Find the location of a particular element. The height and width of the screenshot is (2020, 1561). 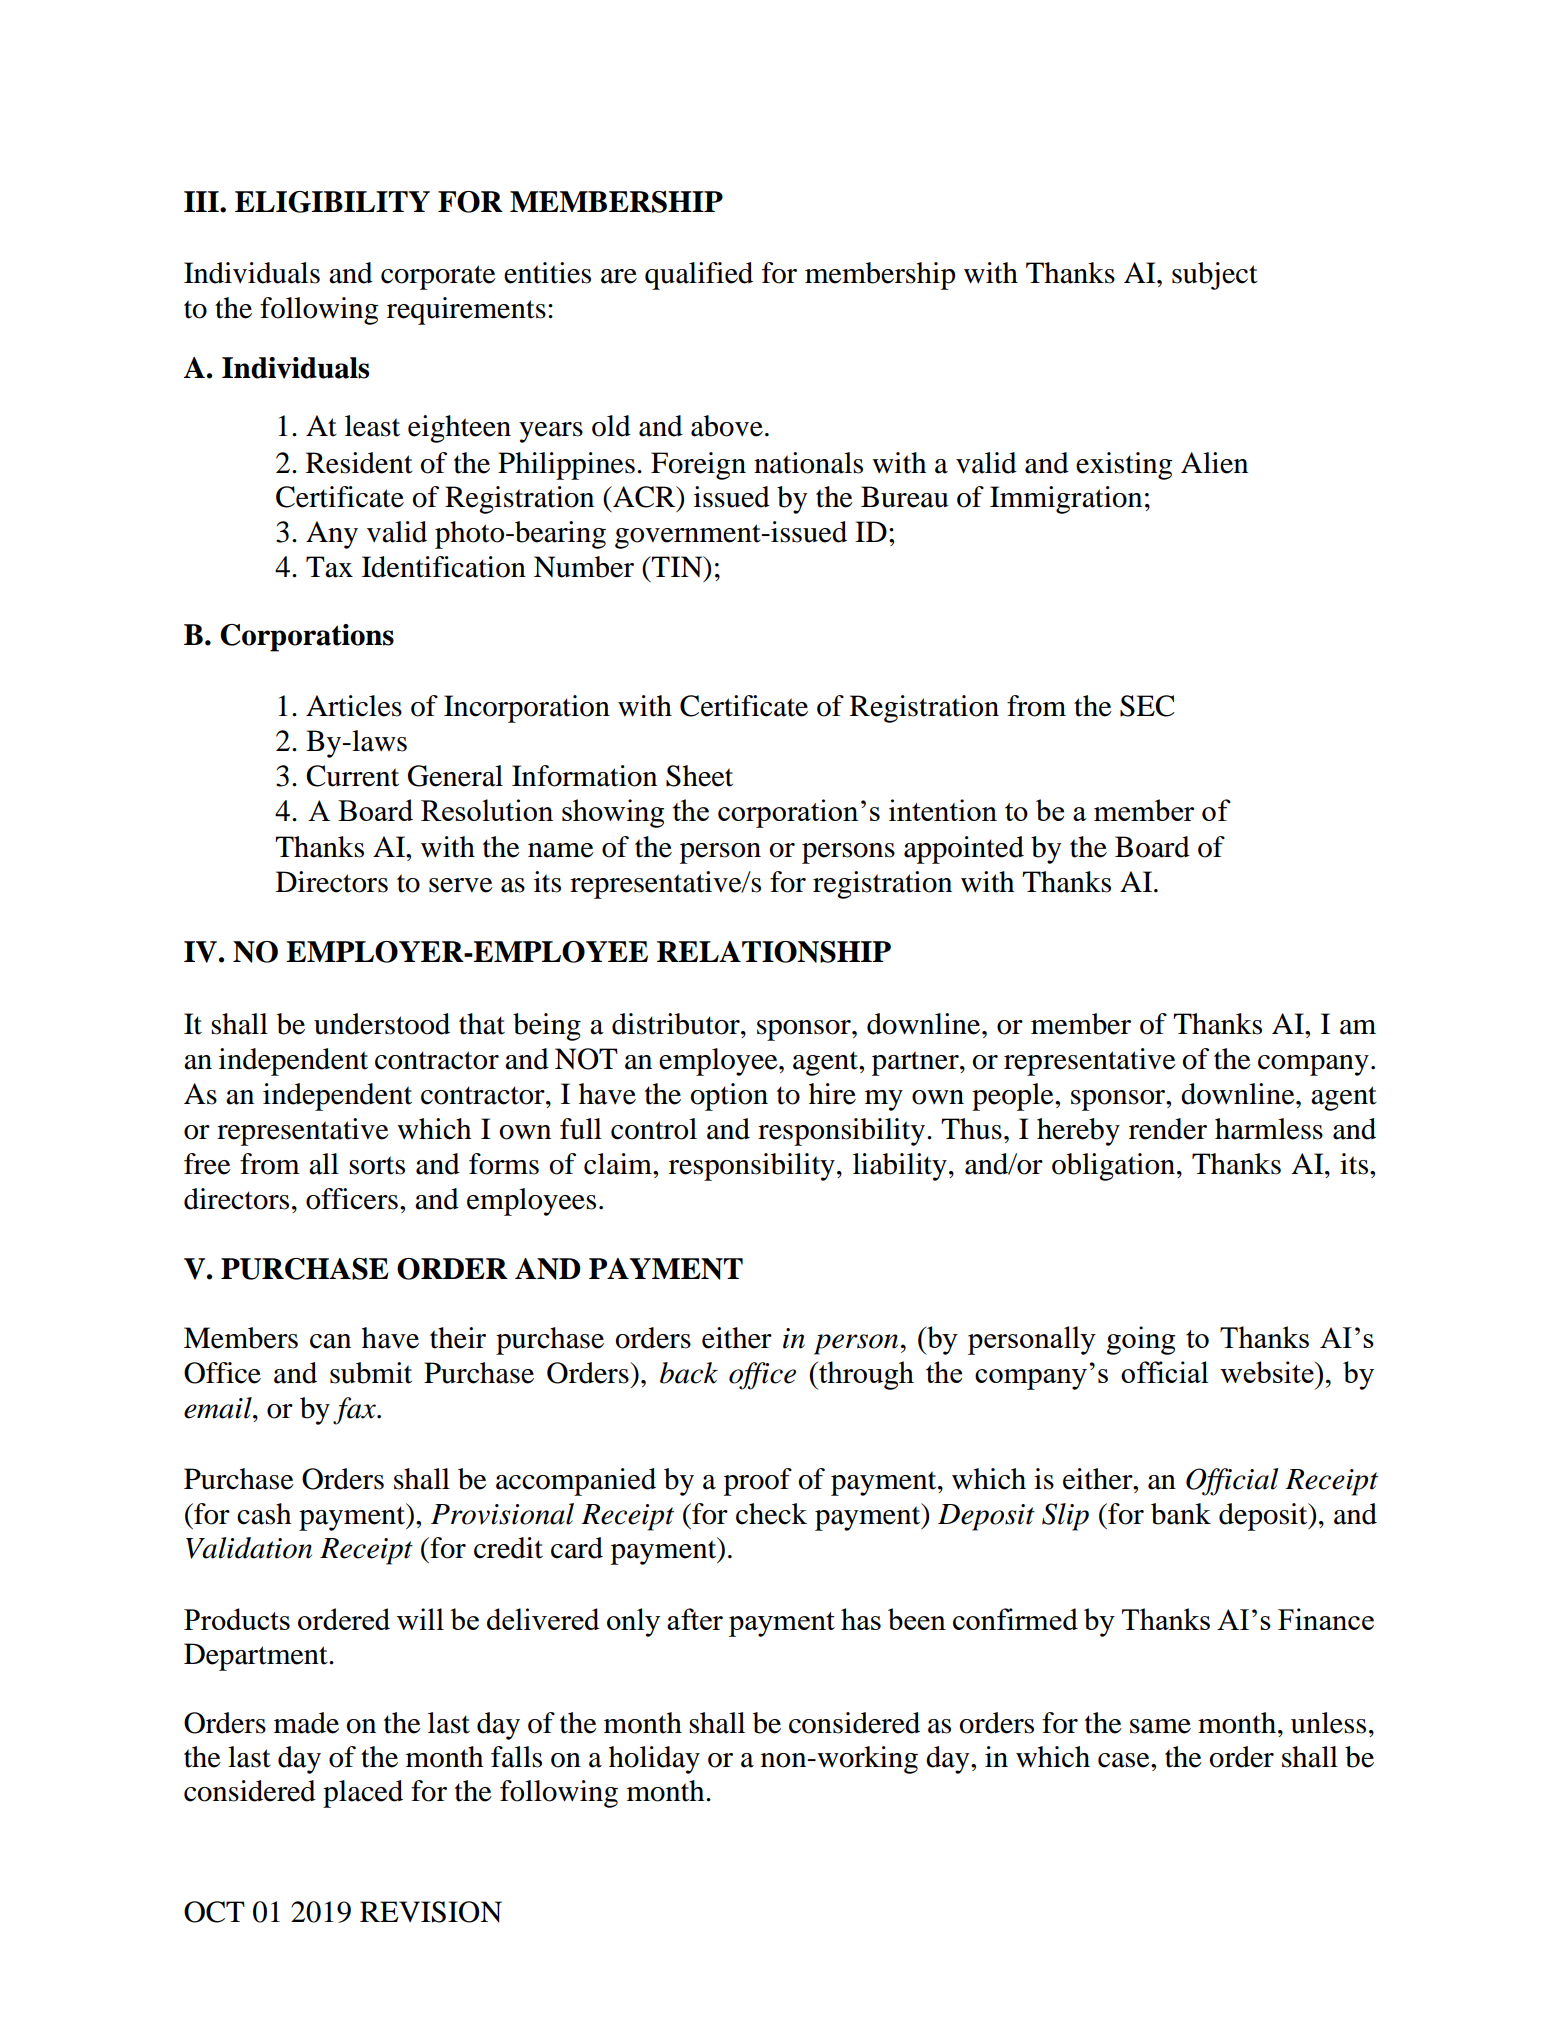

subject is located at coordinates (1215, 276).
